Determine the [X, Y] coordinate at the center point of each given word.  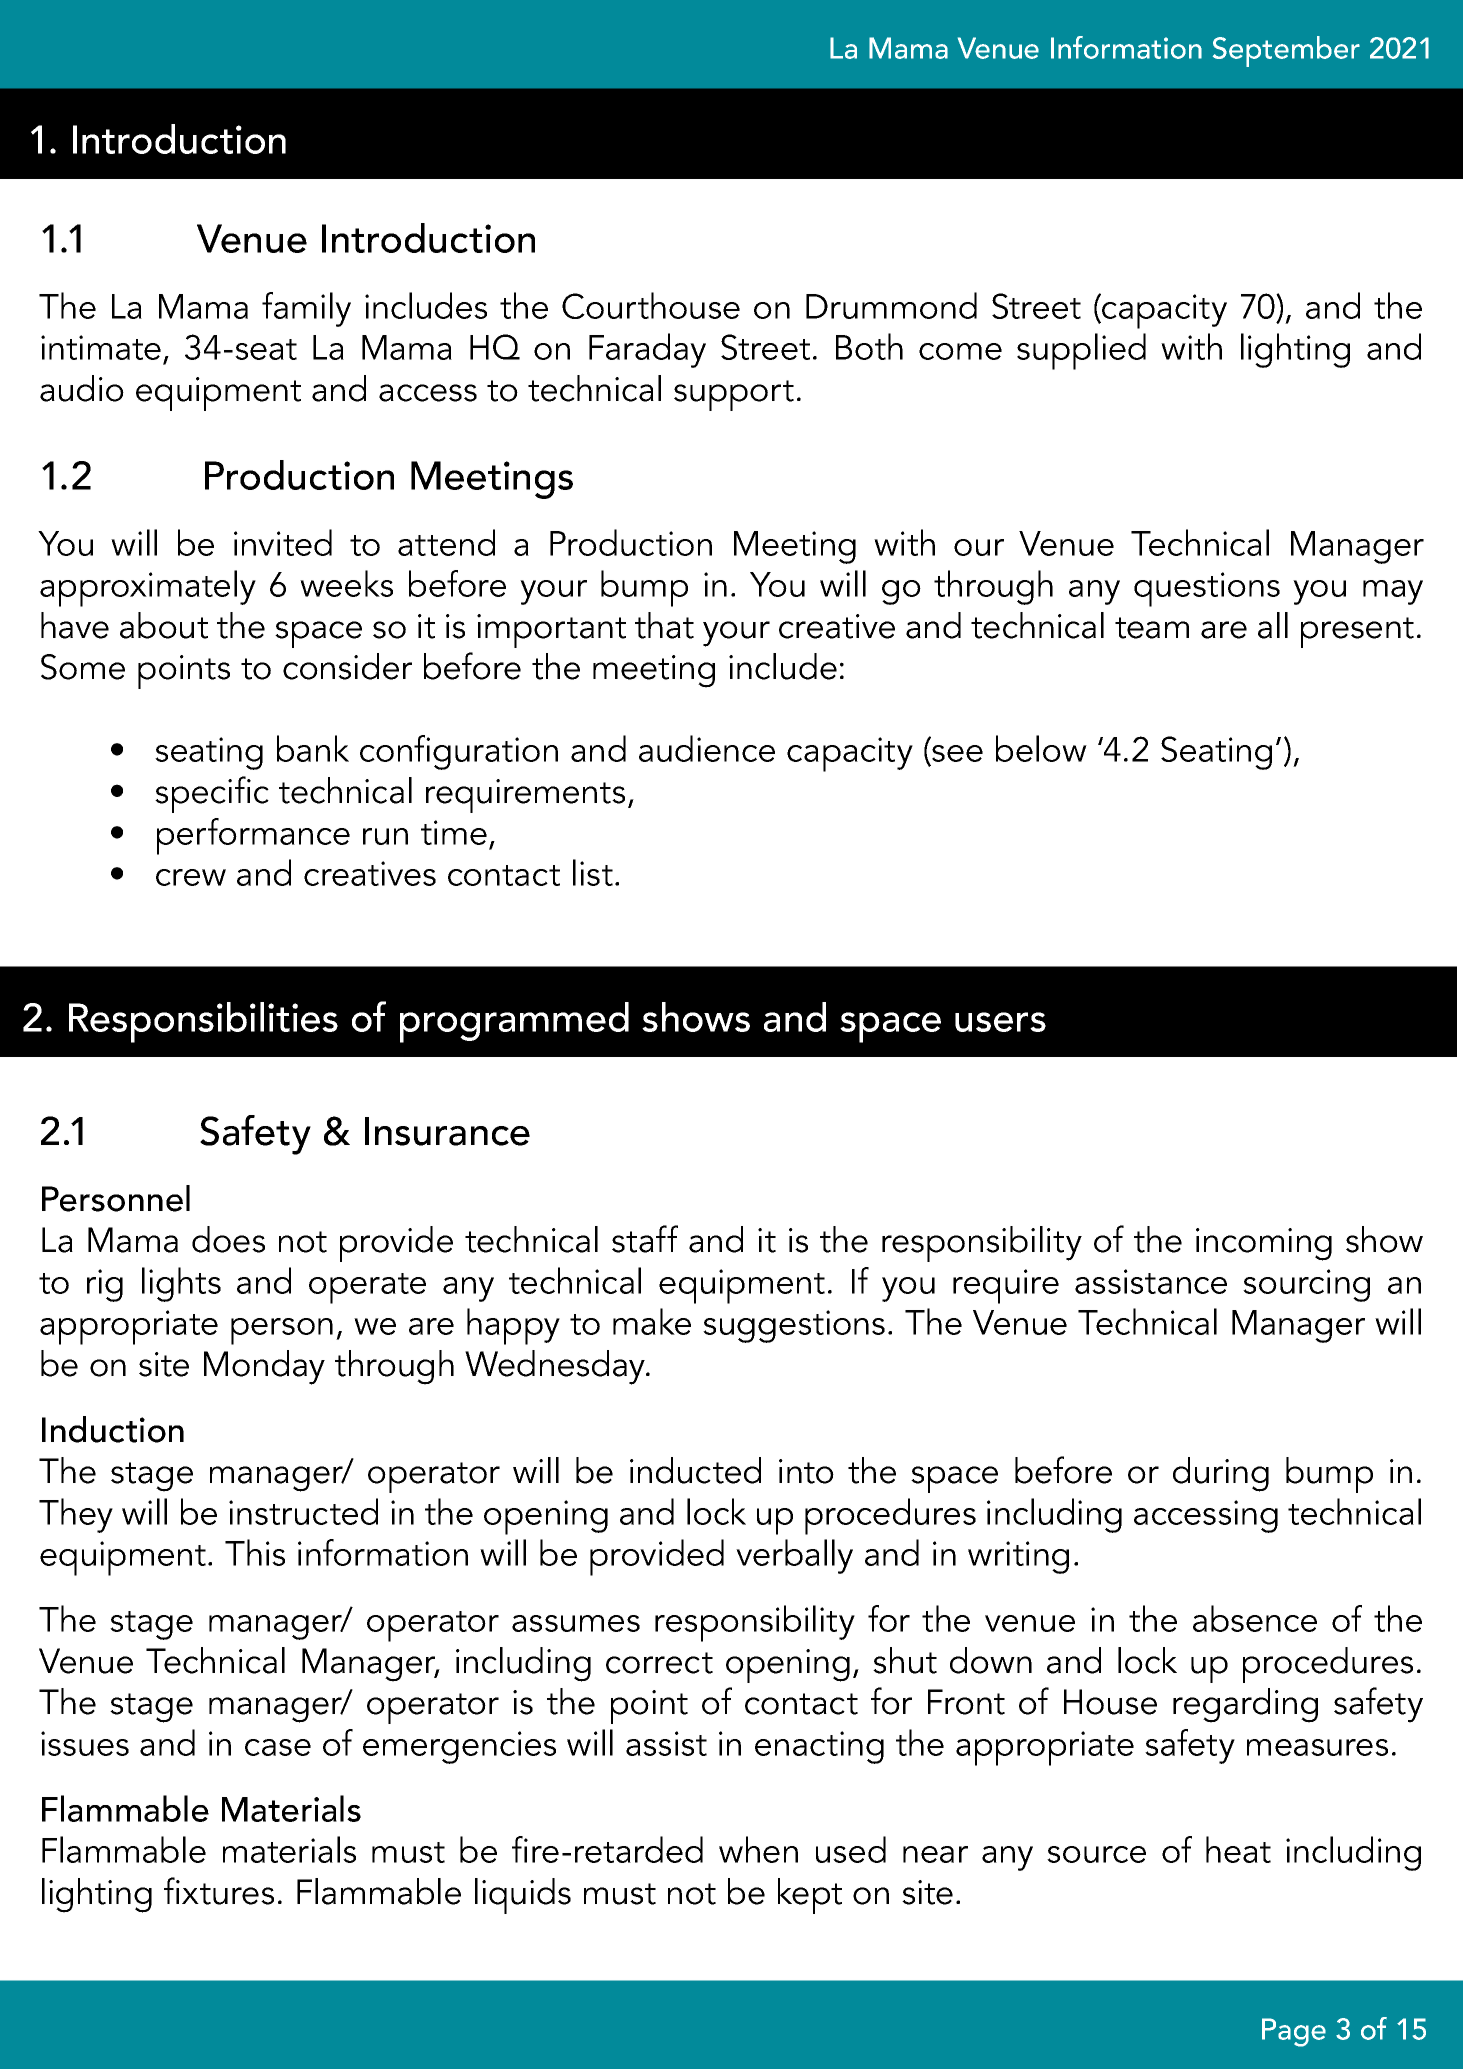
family [306, 309]
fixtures [219, 1891]
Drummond [891, 305]
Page [1294, 2032]
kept [810, 1896]
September [1286, 51]
